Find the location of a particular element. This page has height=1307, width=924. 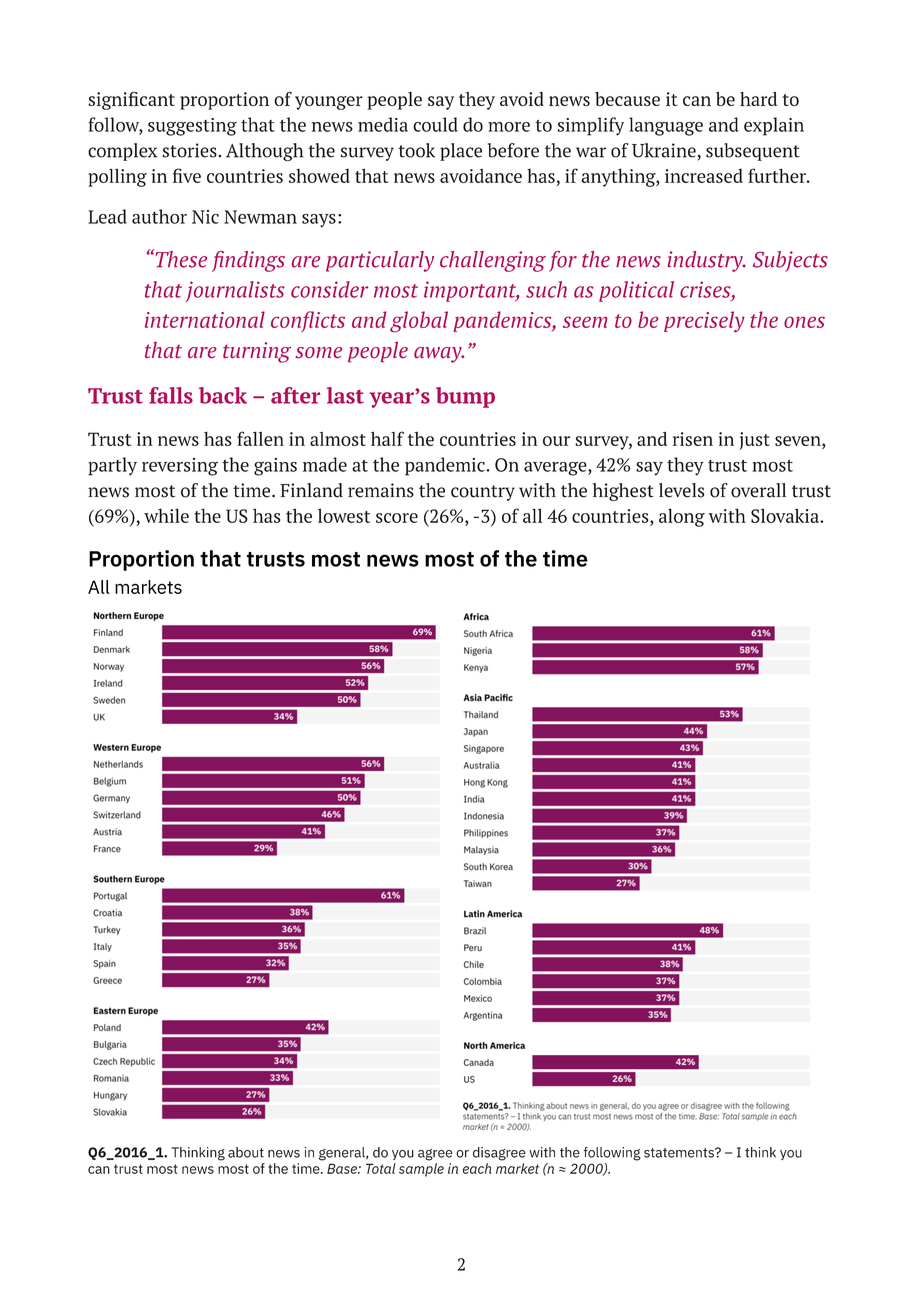

subsequent is located at coordinates (753, 152).
